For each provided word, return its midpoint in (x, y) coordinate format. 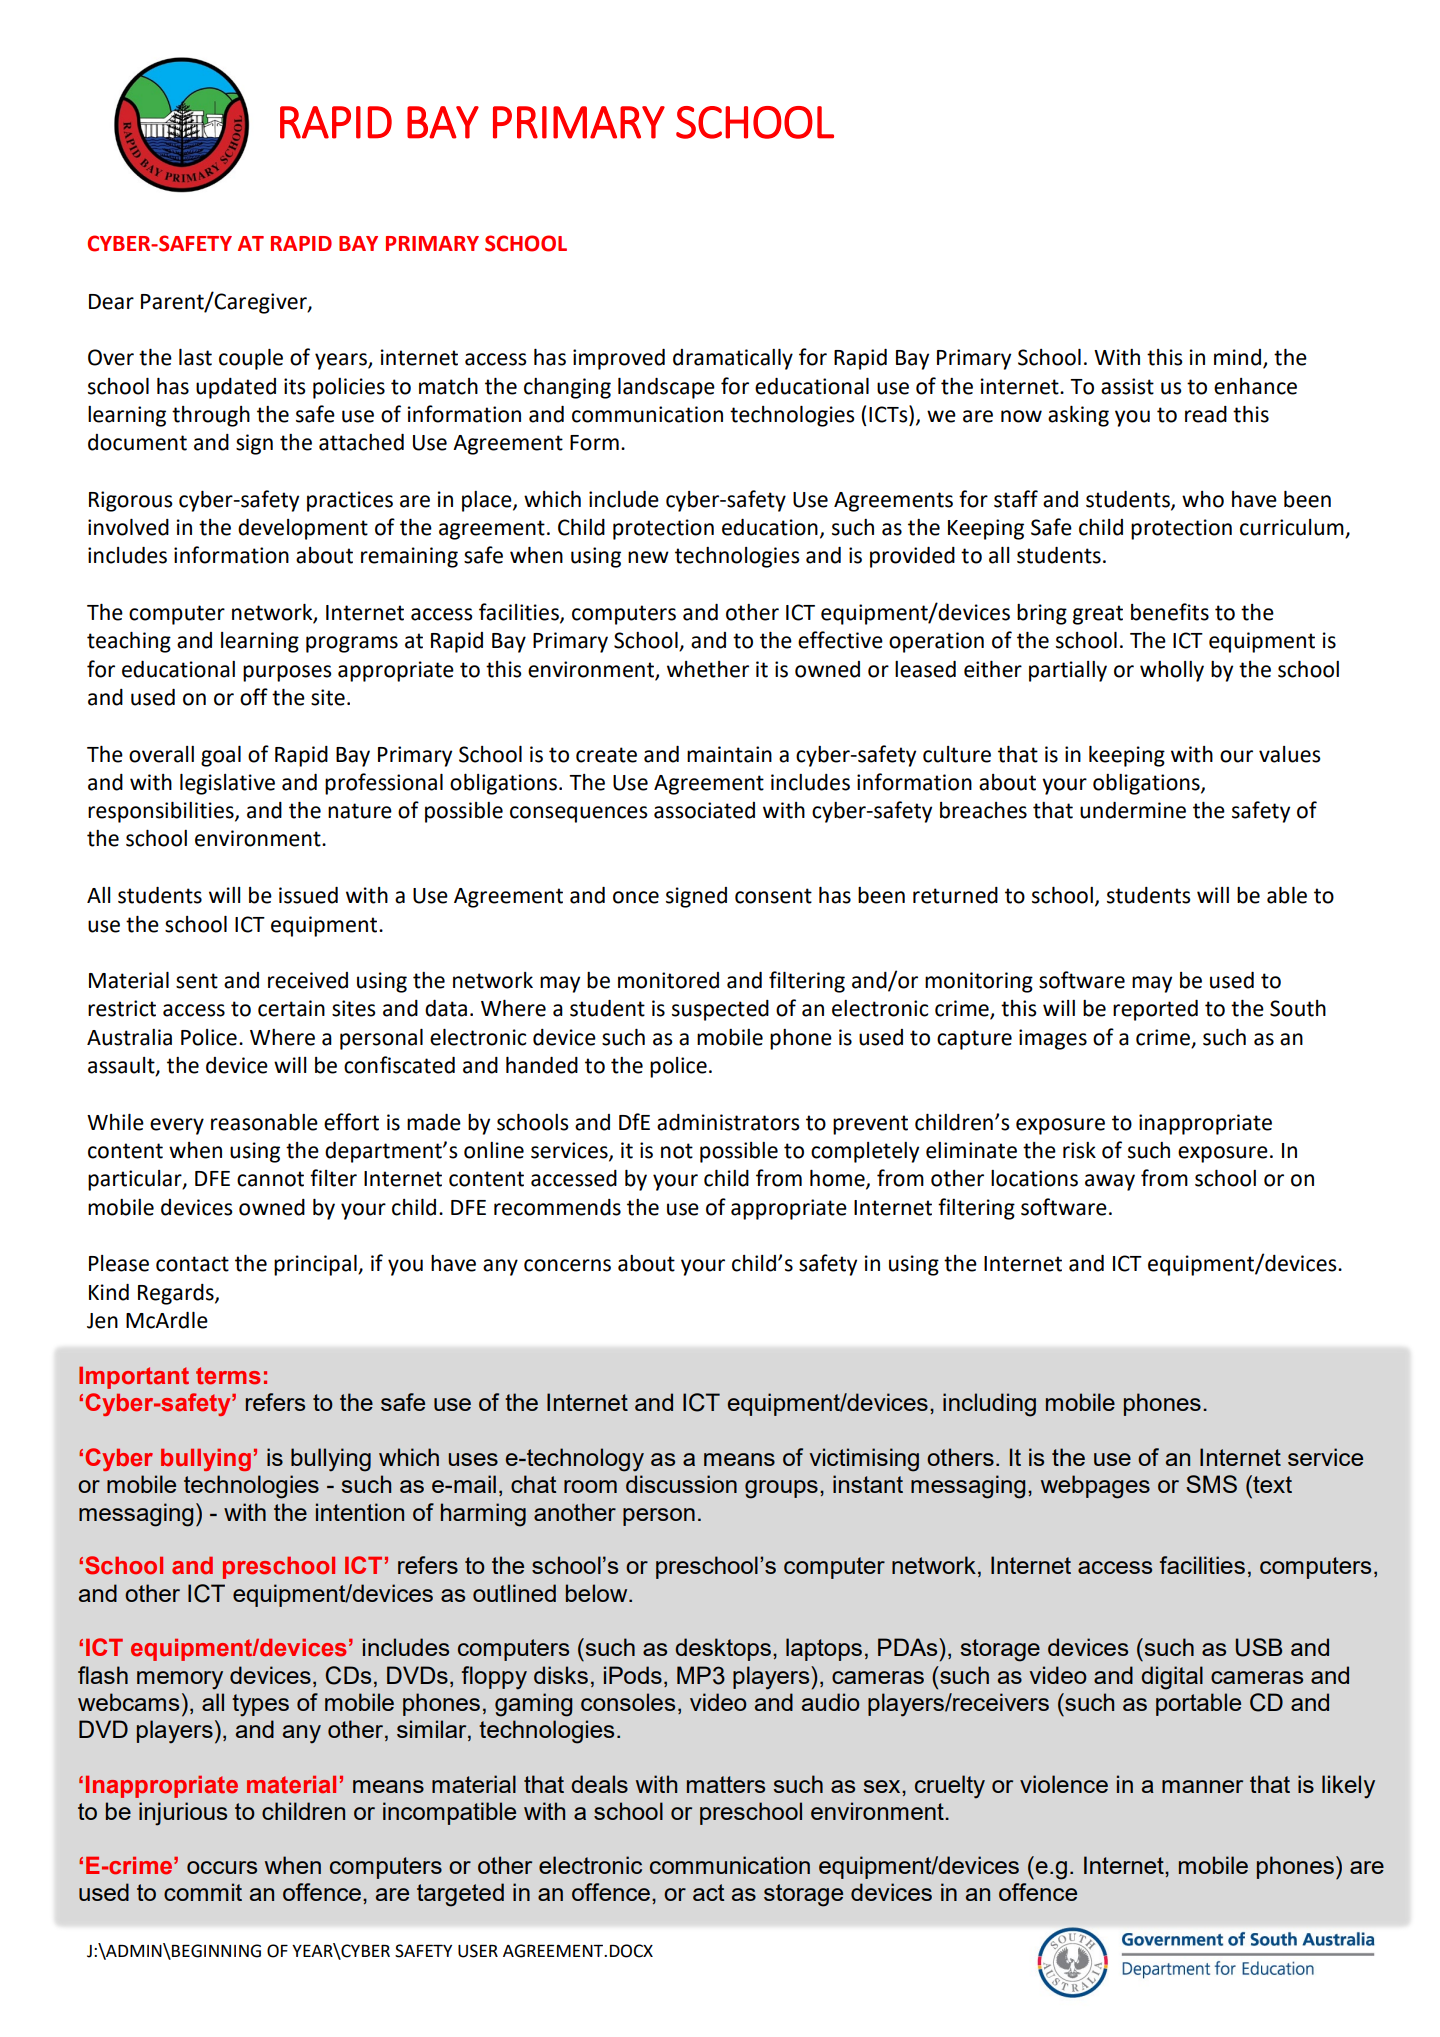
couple (251, 359)
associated (704, 810)
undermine (1133, 810)
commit (203, 1892)
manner (1202, 1786)
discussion (681, 1484)
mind (1239, 358)
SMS (1211, 1484)
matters (726, 1784)
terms (228, 1376)
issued (308, 895)
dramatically (733, 359)
